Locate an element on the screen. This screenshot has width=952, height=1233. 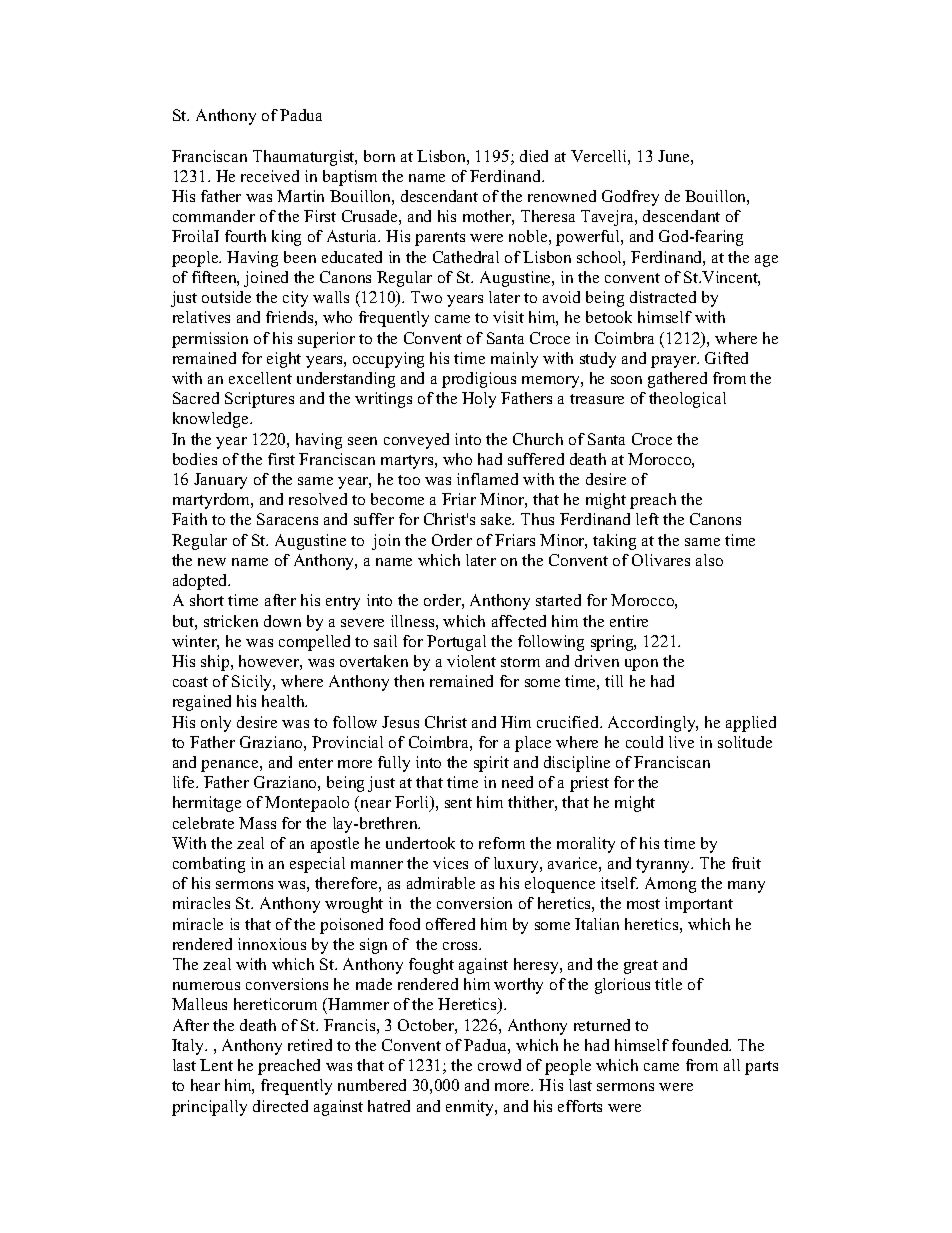
upon is located at coordinates (641, 665).
